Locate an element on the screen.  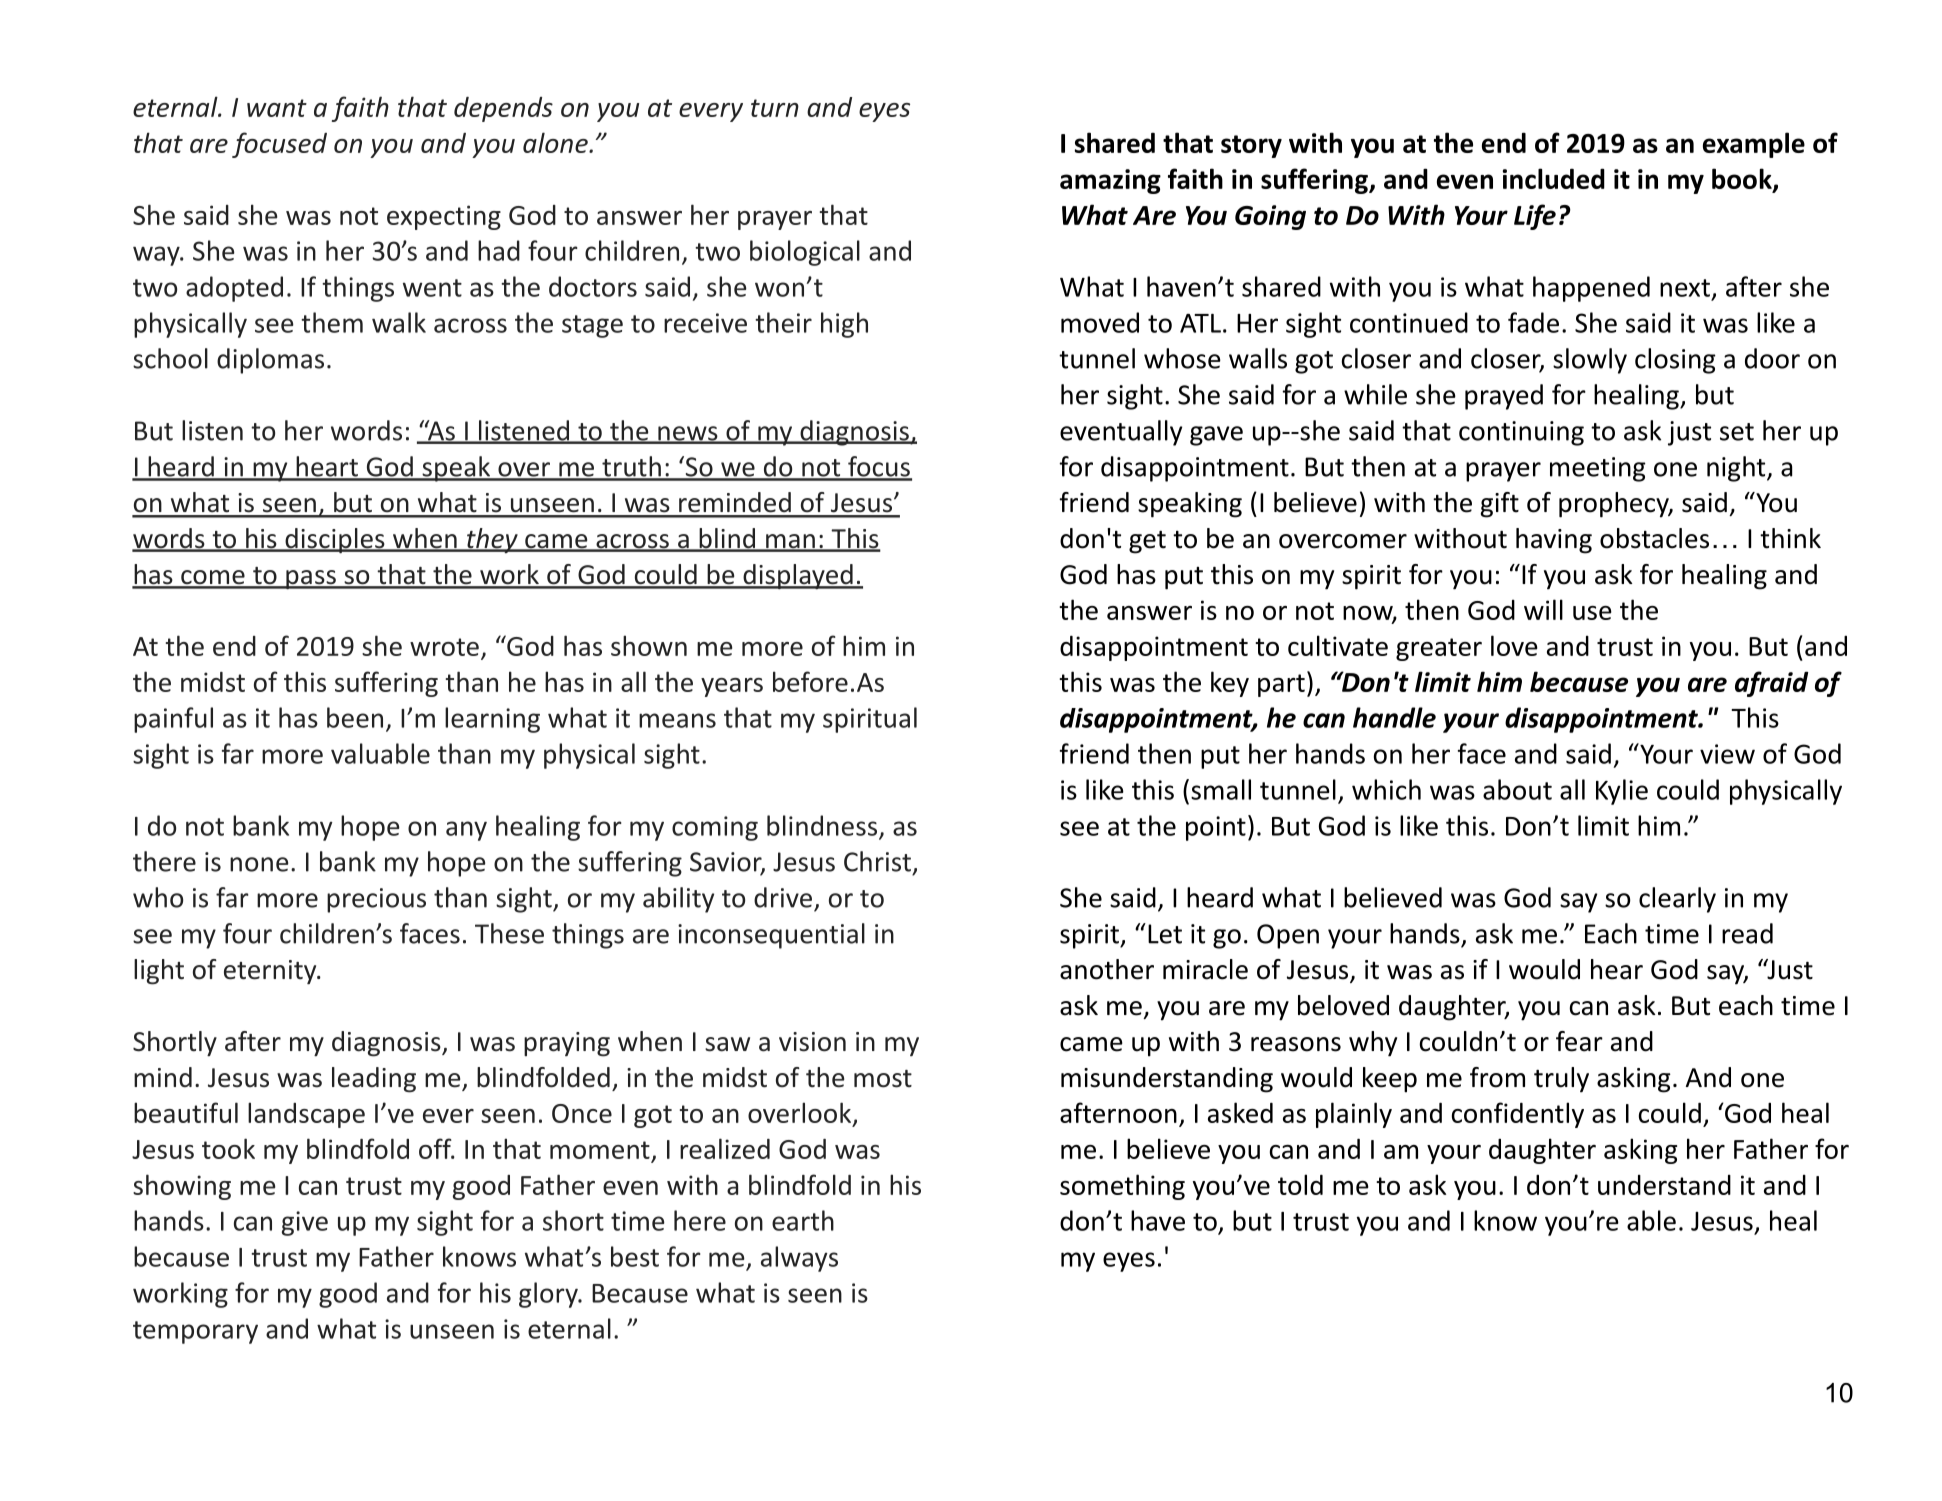
view is located at coordinates (1727, 754).
